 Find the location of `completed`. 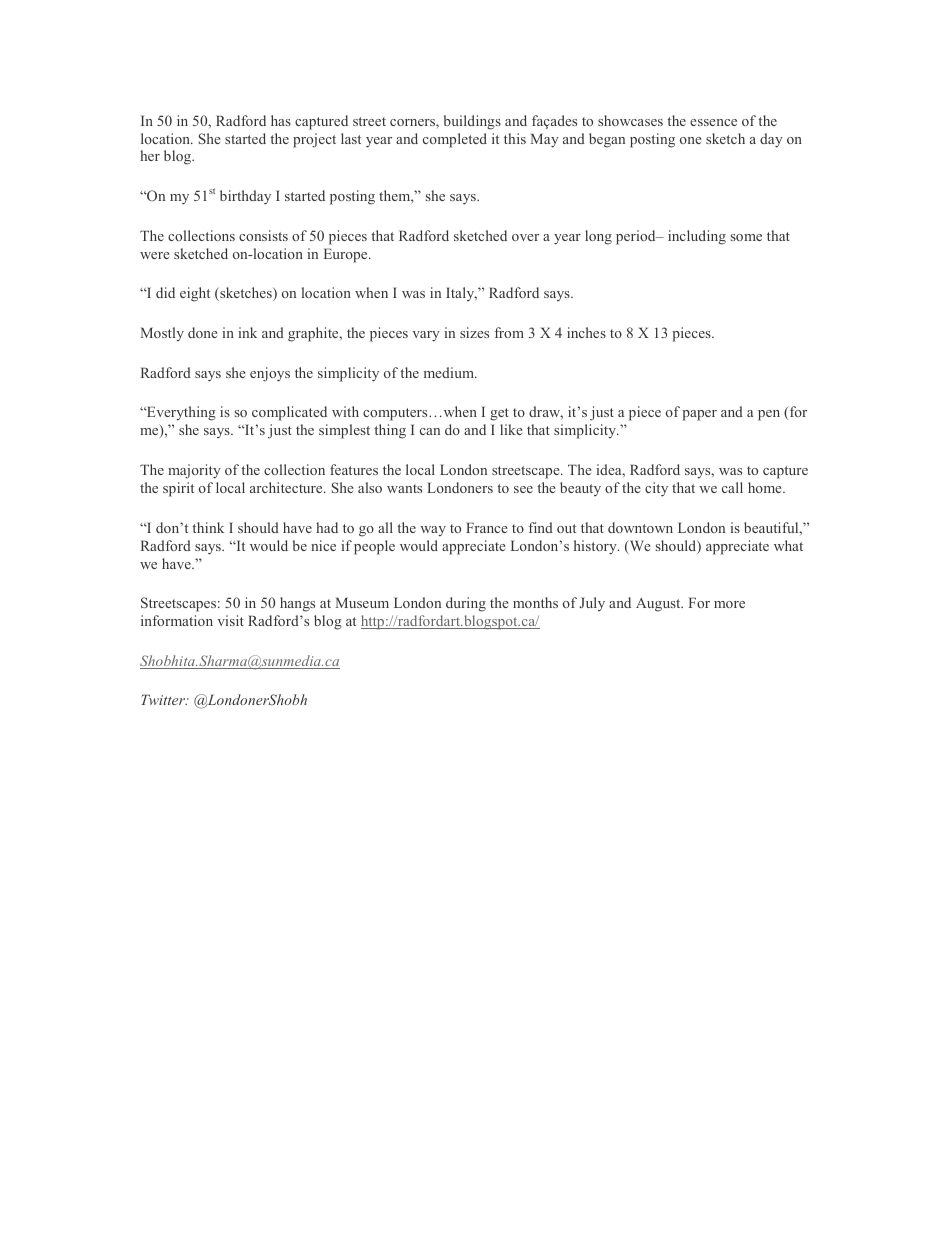

completed is located at coordinates (455, 140).
